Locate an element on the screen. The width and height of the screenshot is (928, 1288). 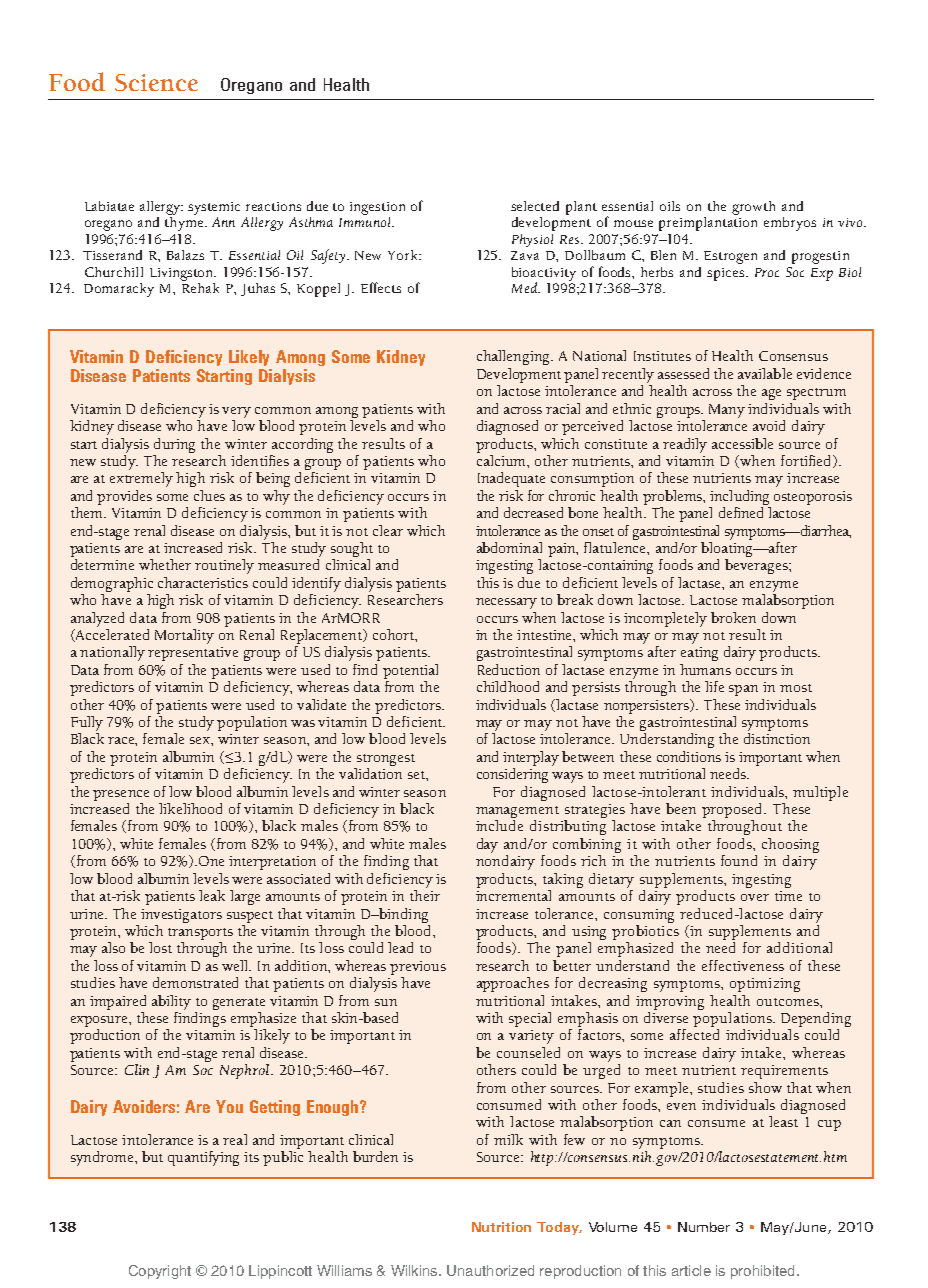
Unauthorized is located at coordinates (490, 1270).
